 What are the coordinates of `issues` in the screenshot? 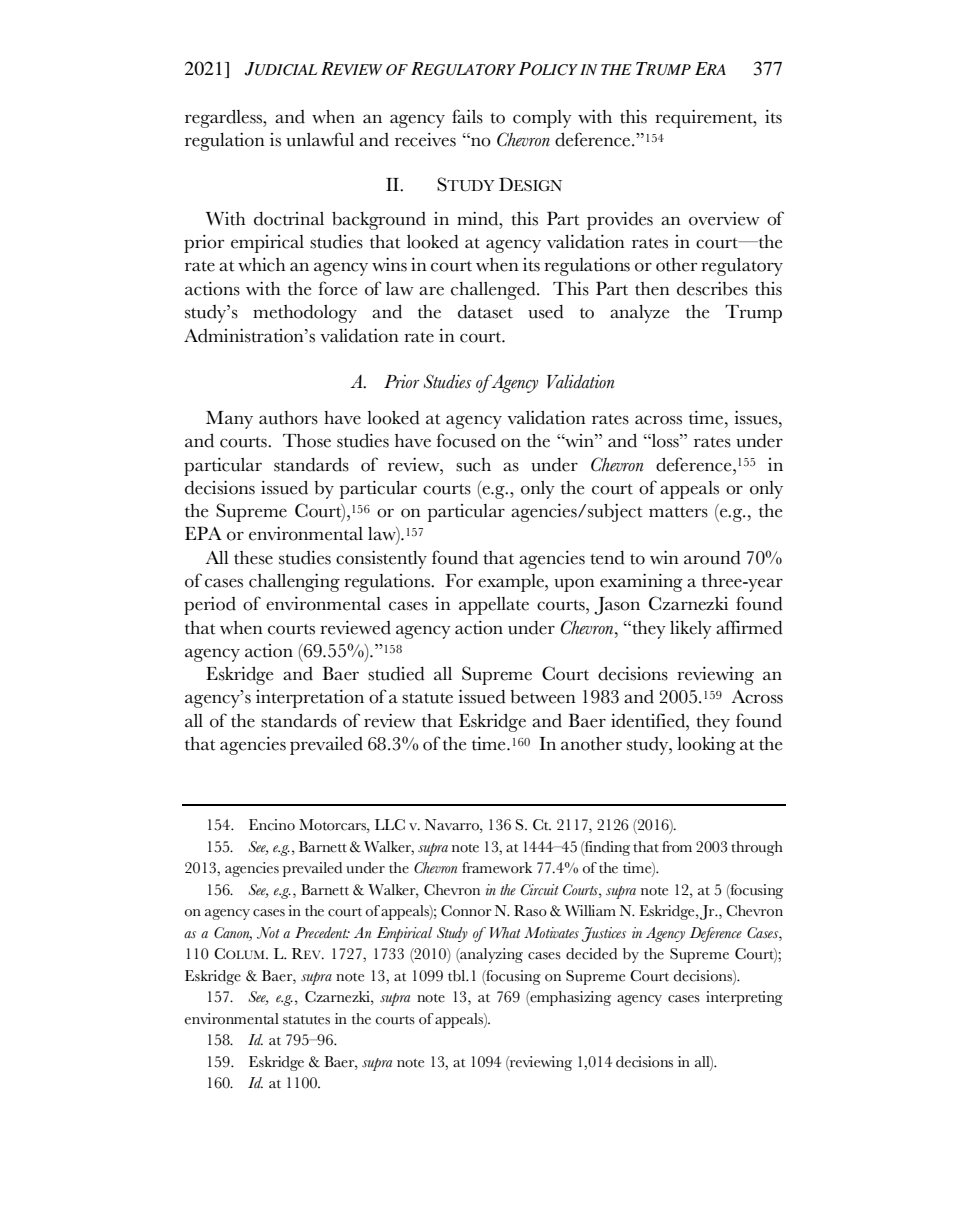 It's located at (757, 417).
